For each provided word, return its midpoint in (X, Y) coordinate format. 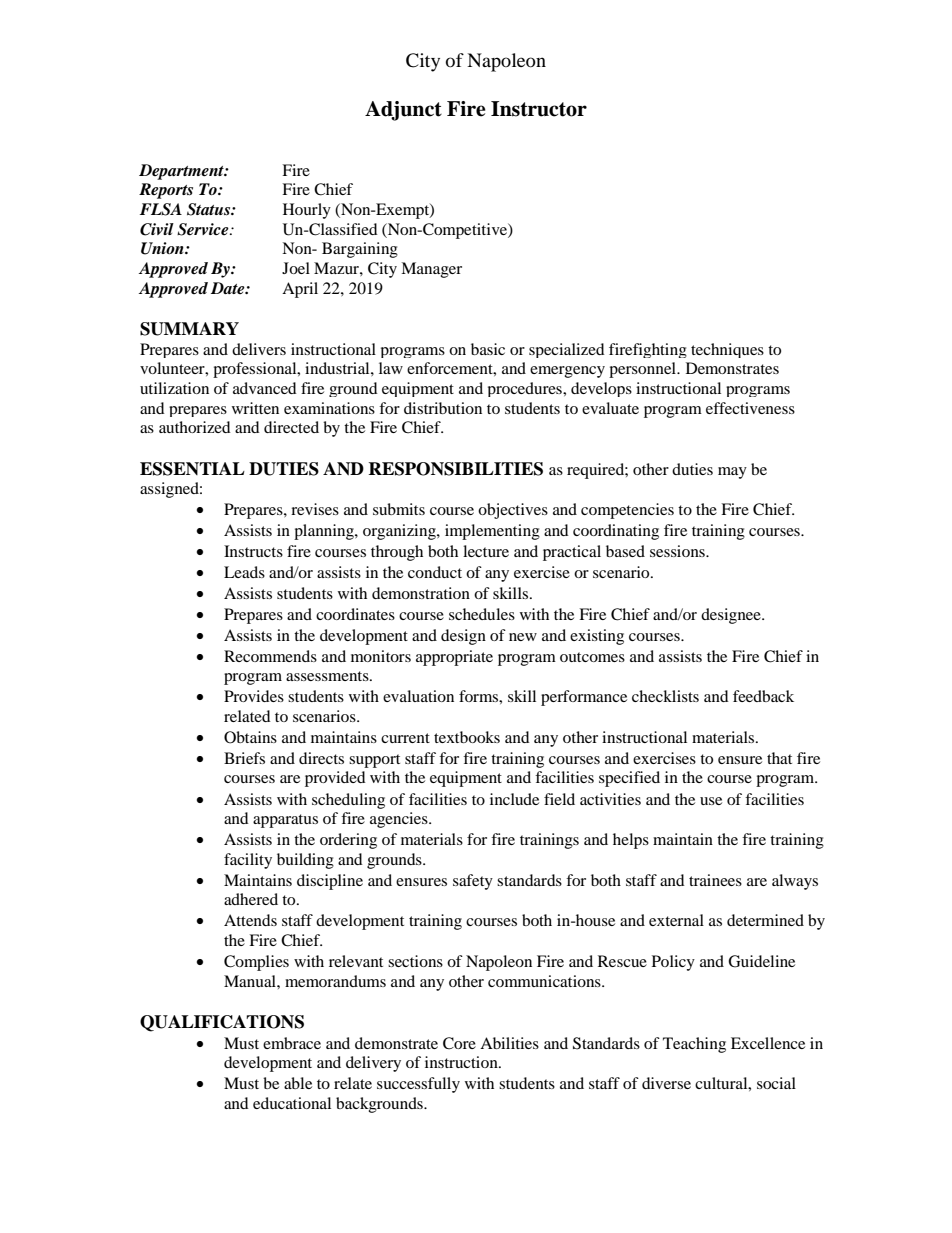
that (779, 758)
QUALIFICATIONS (222, 1023)
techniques (727, 350)
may (732, 473)
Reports (166, 191)
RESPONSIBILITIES (455, 469)
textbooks (467, 737)
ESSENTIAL (192, 469)
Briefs (244, 758)
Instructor (539, 109)
